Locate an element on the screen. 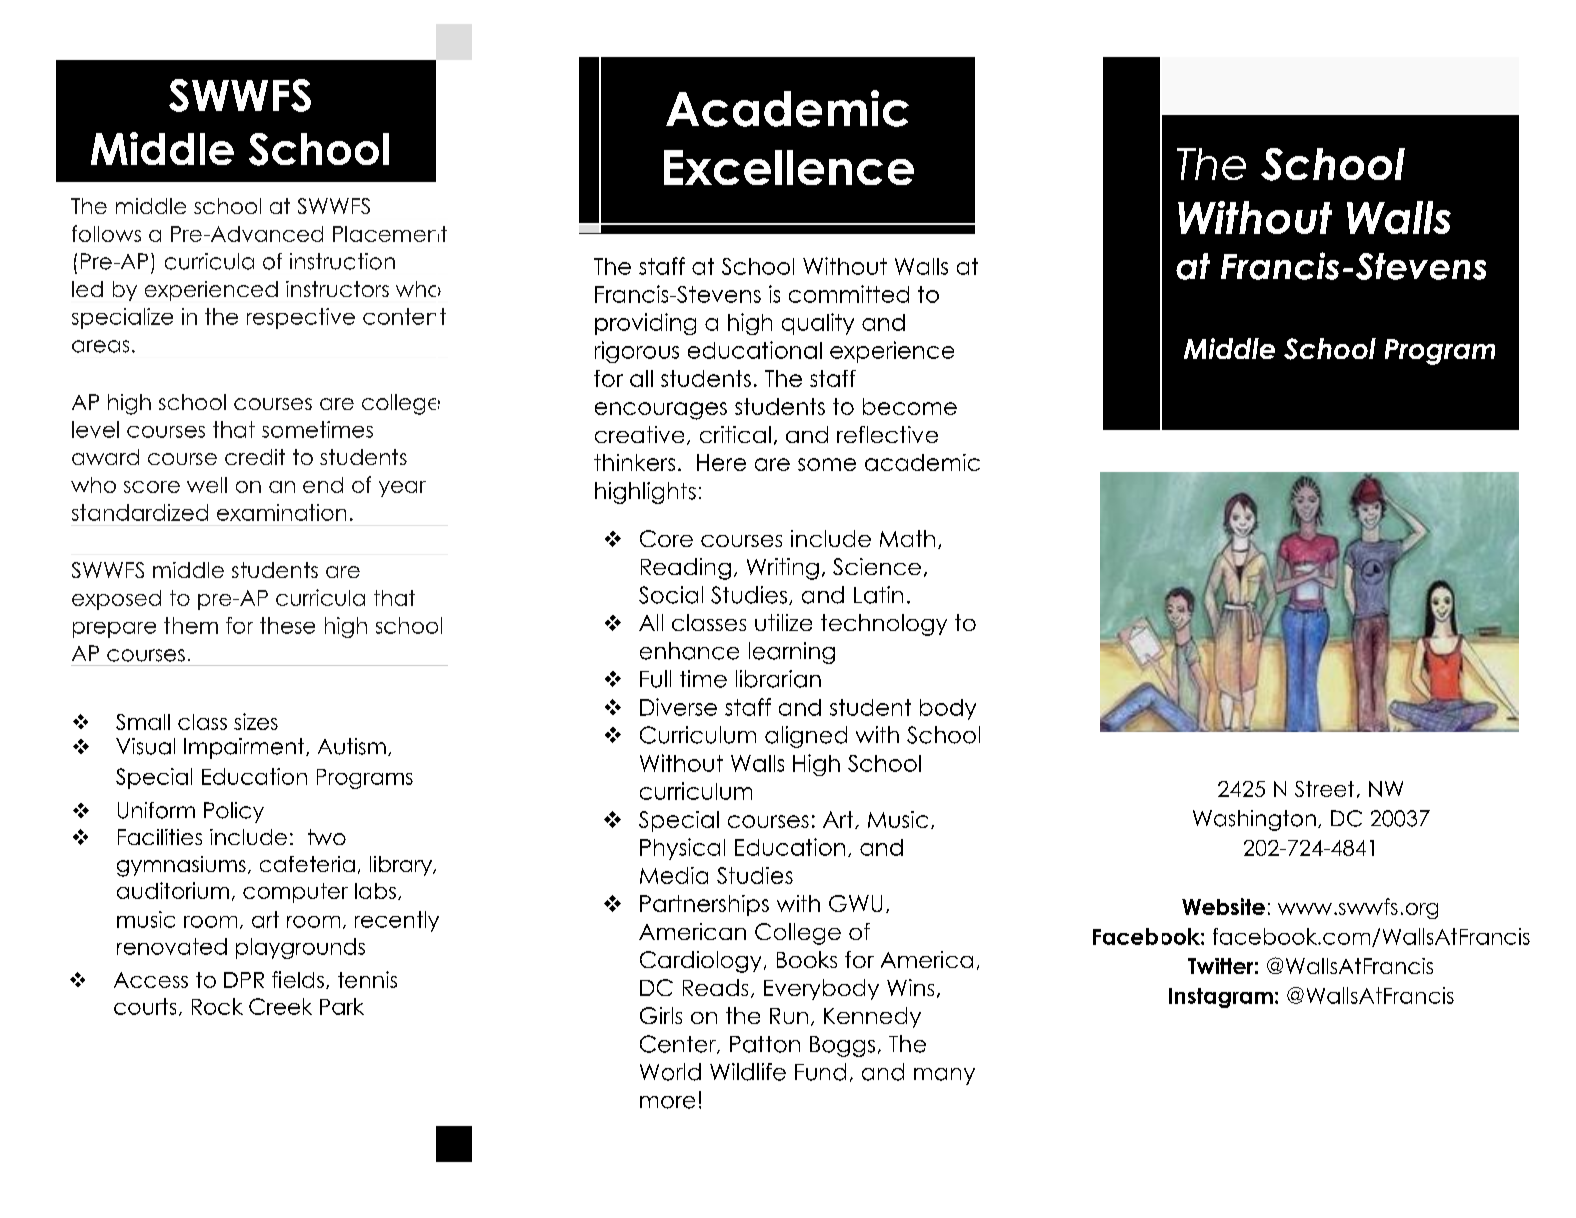  Instagram is located at coordinates (1221, 998).
